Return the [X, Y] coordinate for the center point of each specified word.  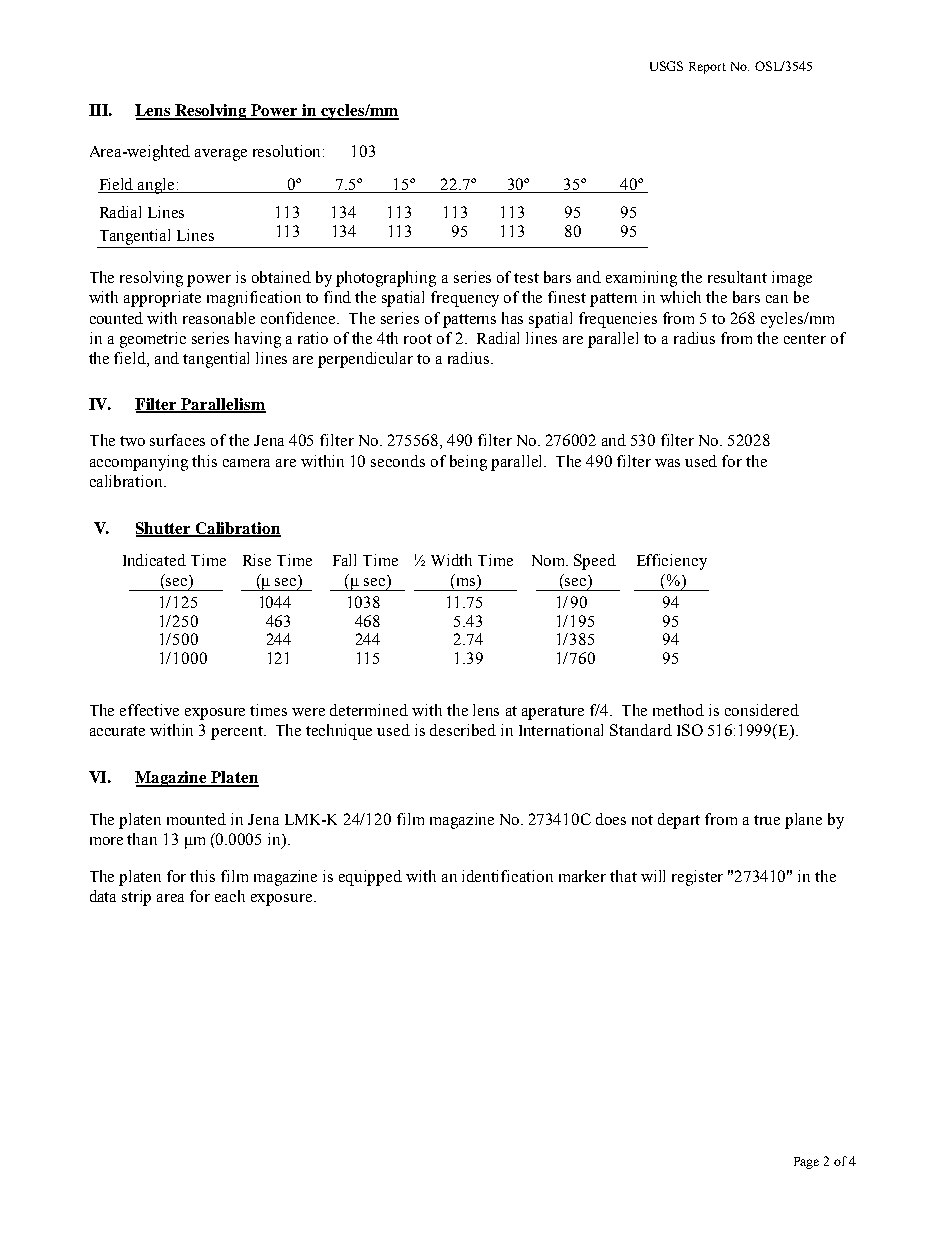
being [468, 463]
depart [679, 821]
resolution [288, 151]
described [463, 730]
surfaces [177, 440]
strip [136, 898]
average [221, 155]
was [667, 463]
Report [707, 68]
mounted [196, 819]
